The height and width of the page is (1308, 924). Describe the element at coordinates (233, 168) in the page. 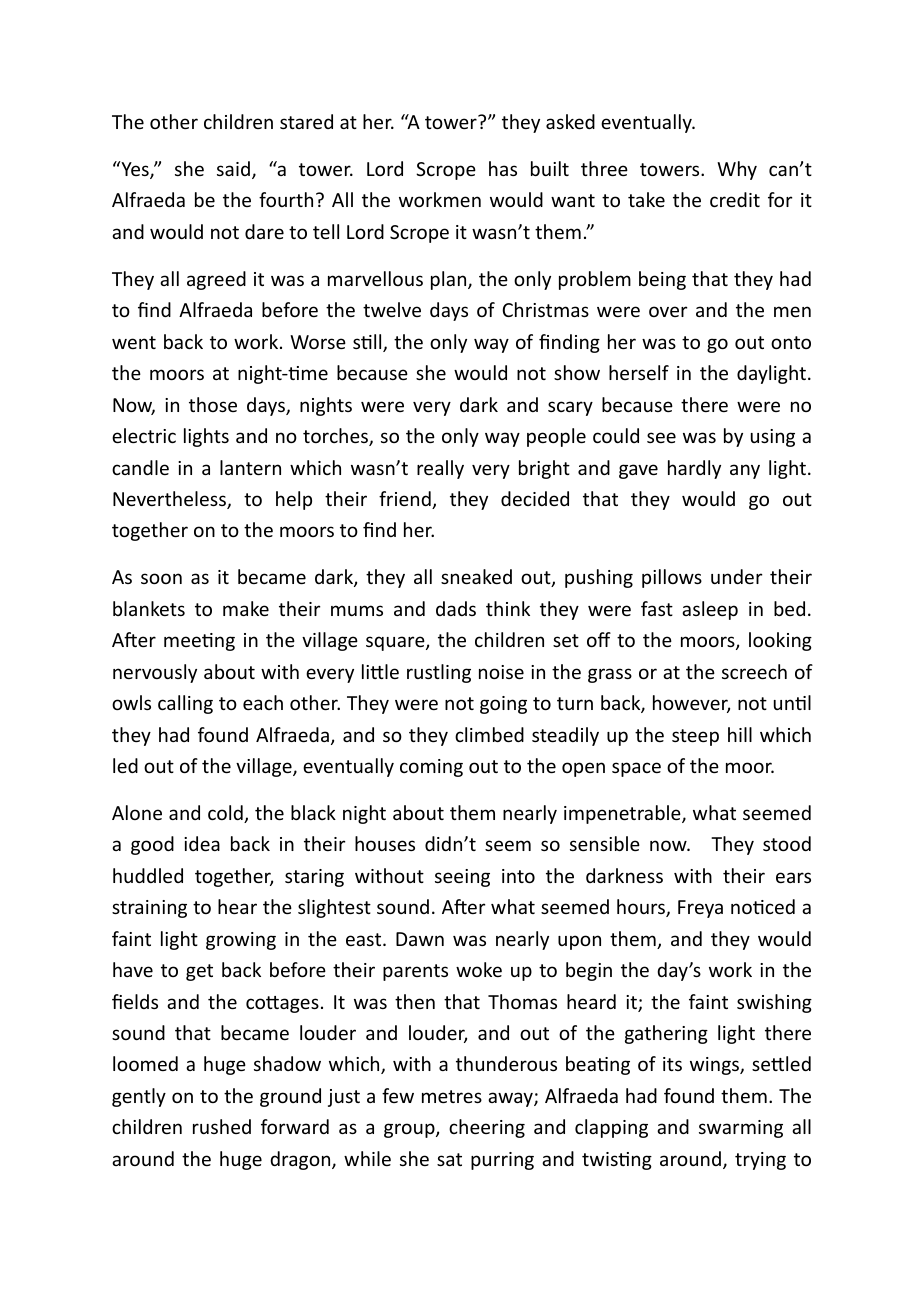

I see `said` at that location.
